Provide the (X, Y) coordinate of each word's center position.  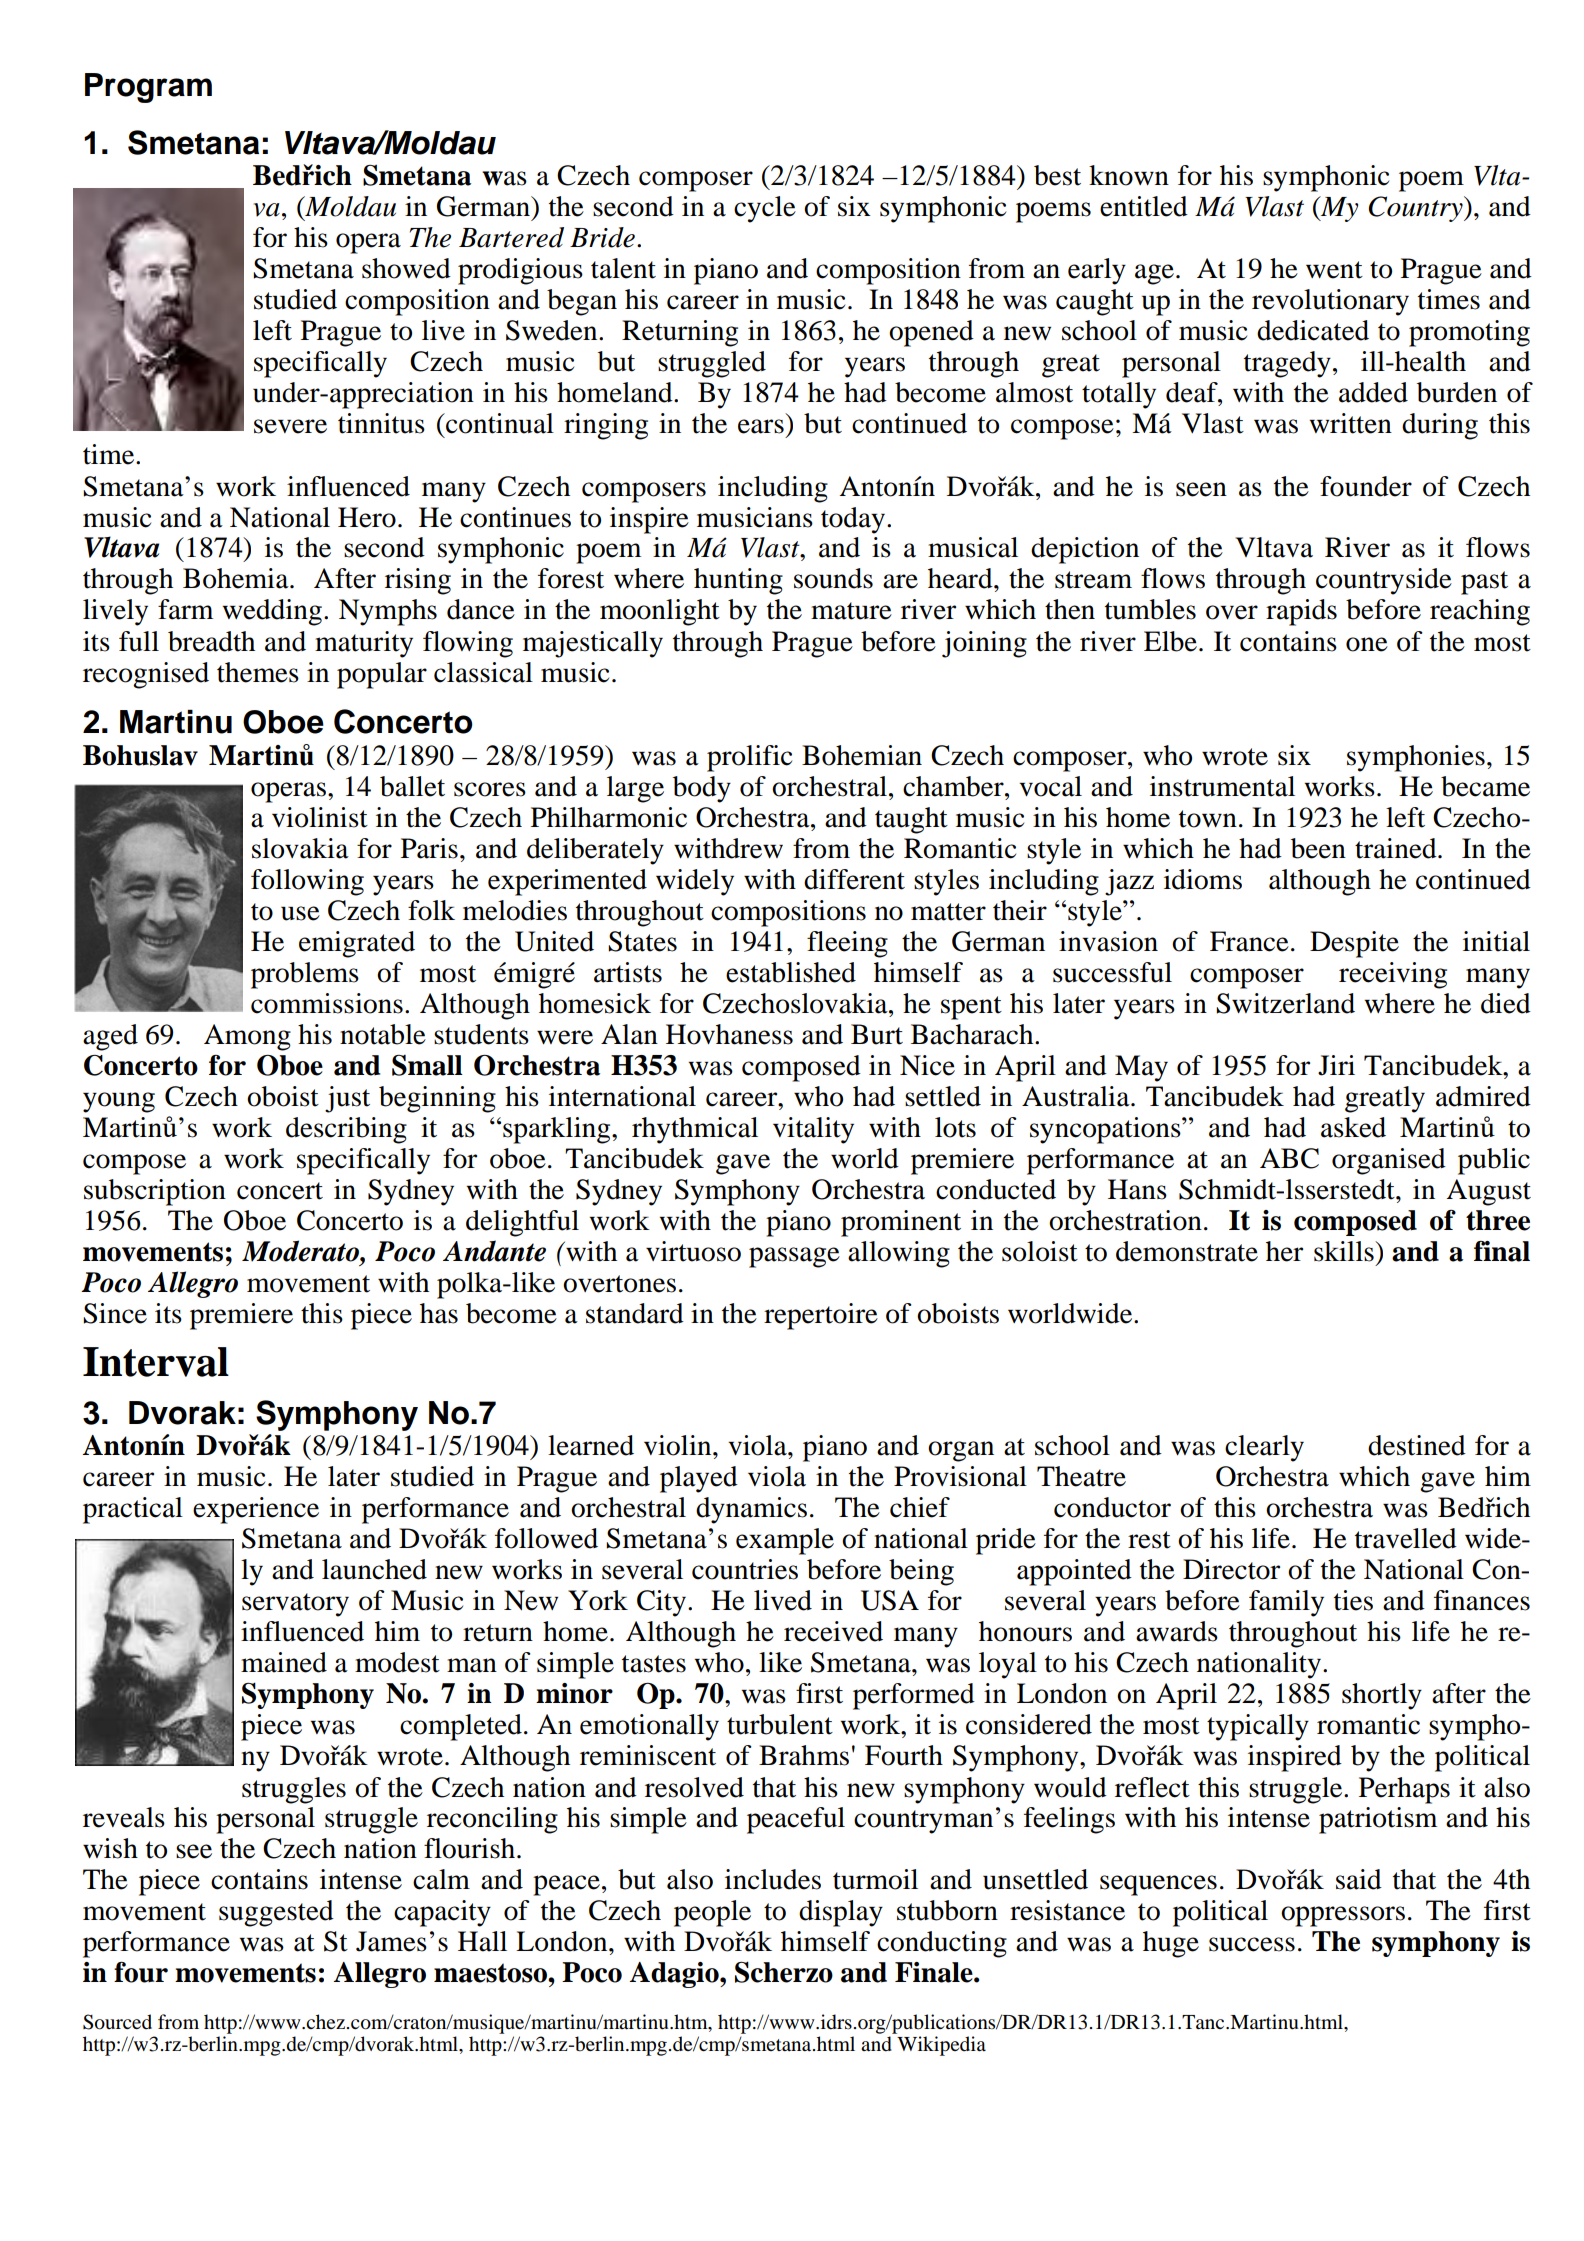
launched (374, 1569)
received (833, 1631)
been (1318, 848)
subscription (155, 1192)
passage (794, 1257)
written (1351, 423)
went (1334, 270)
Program (148, 88)
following (307, 882)
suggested (276, 1913)
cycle (765, 209)
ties (1353, 1600)
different (854, 879)
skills (1345, 1251)
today (853, 520)
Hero (367, 517)
